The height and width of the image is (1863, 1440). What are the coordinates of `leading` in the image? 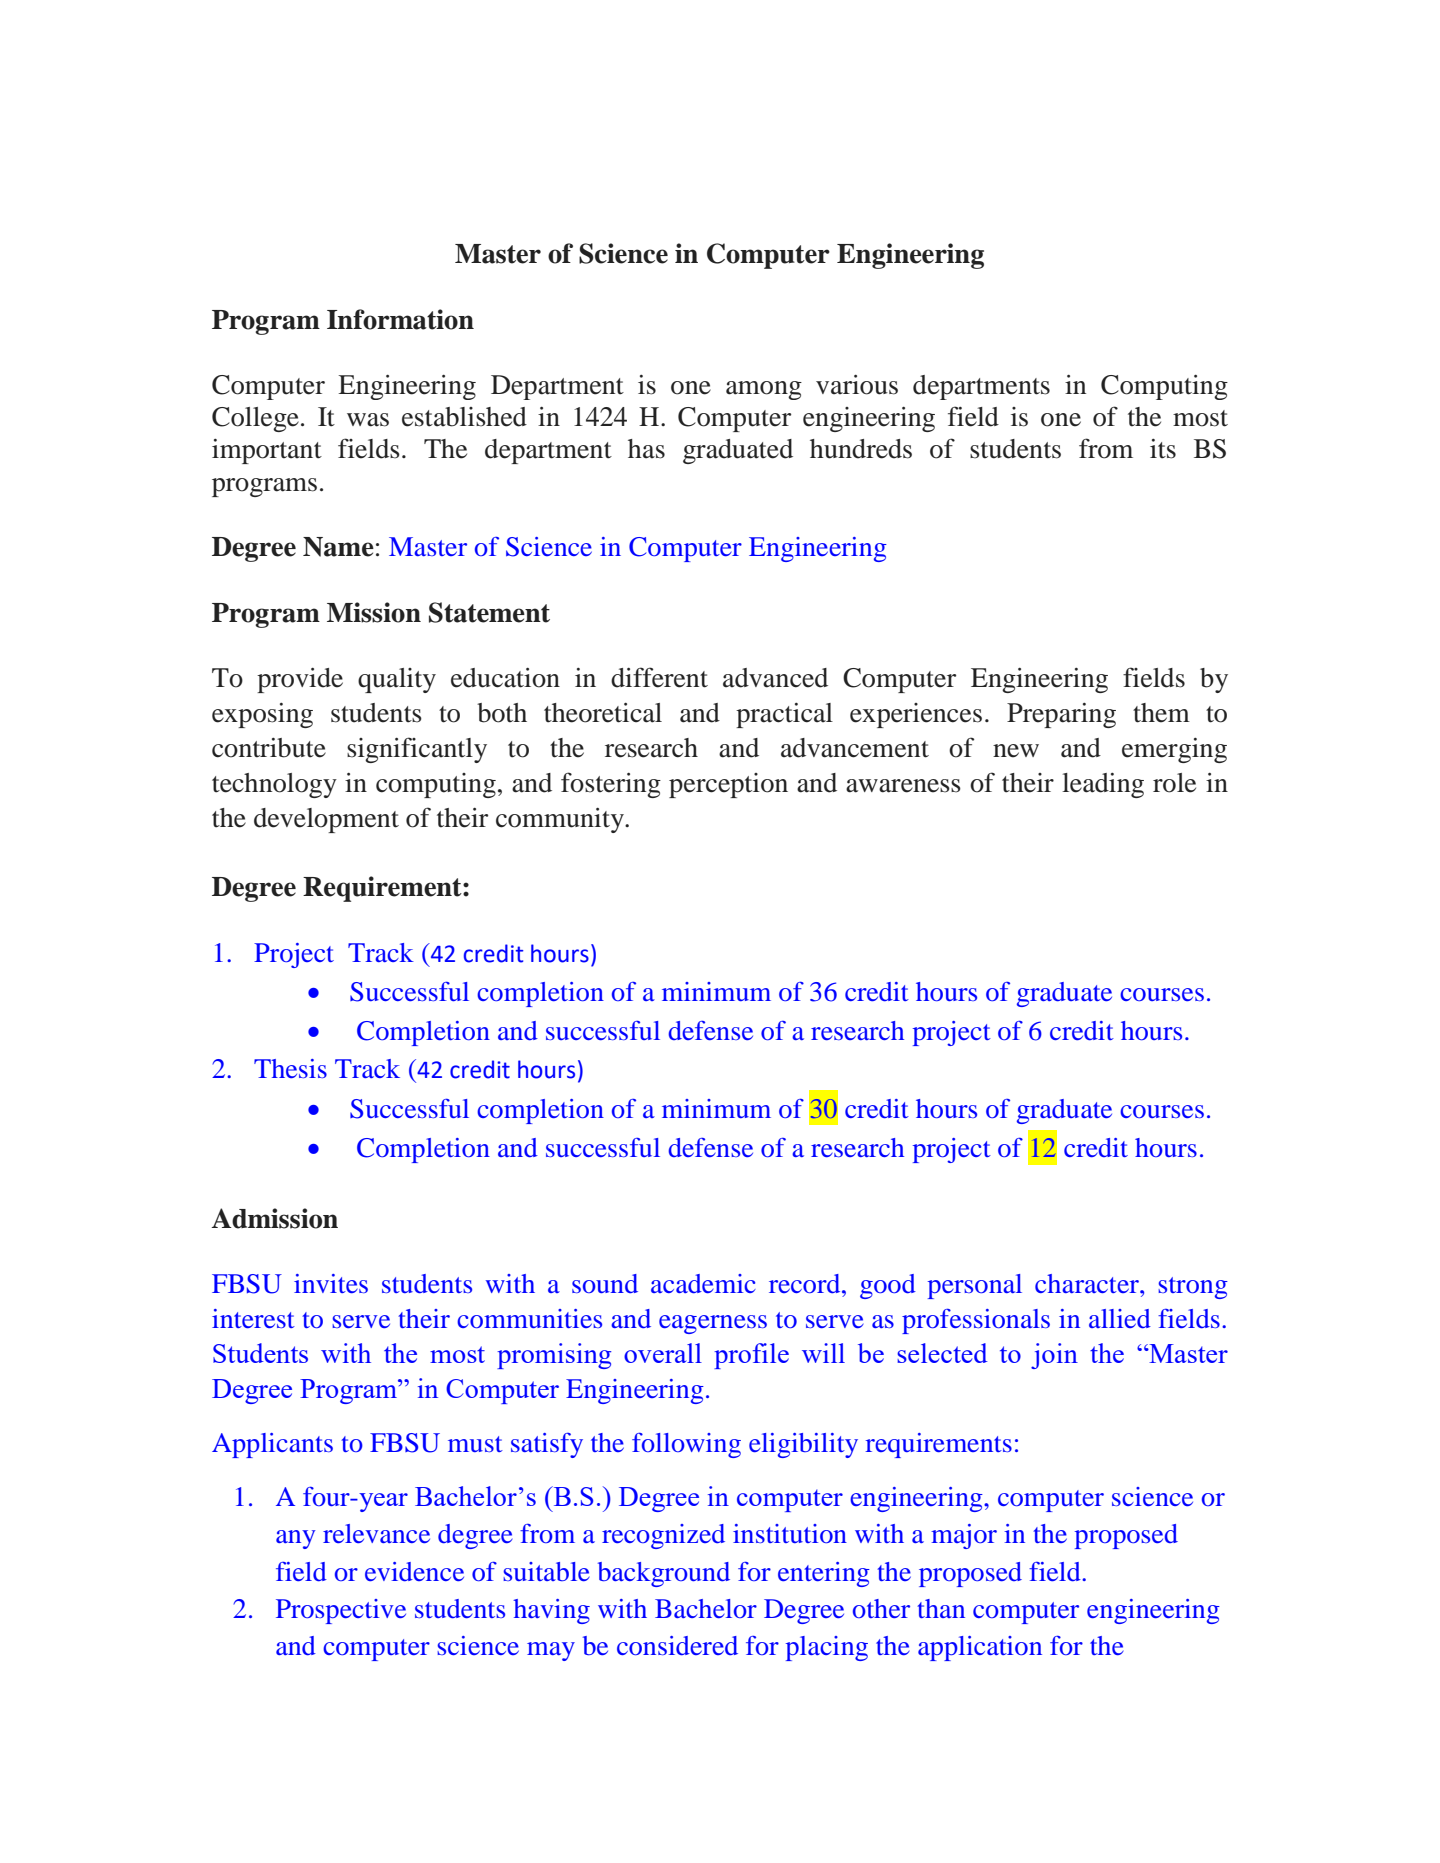 It's located at (1103, 785).
